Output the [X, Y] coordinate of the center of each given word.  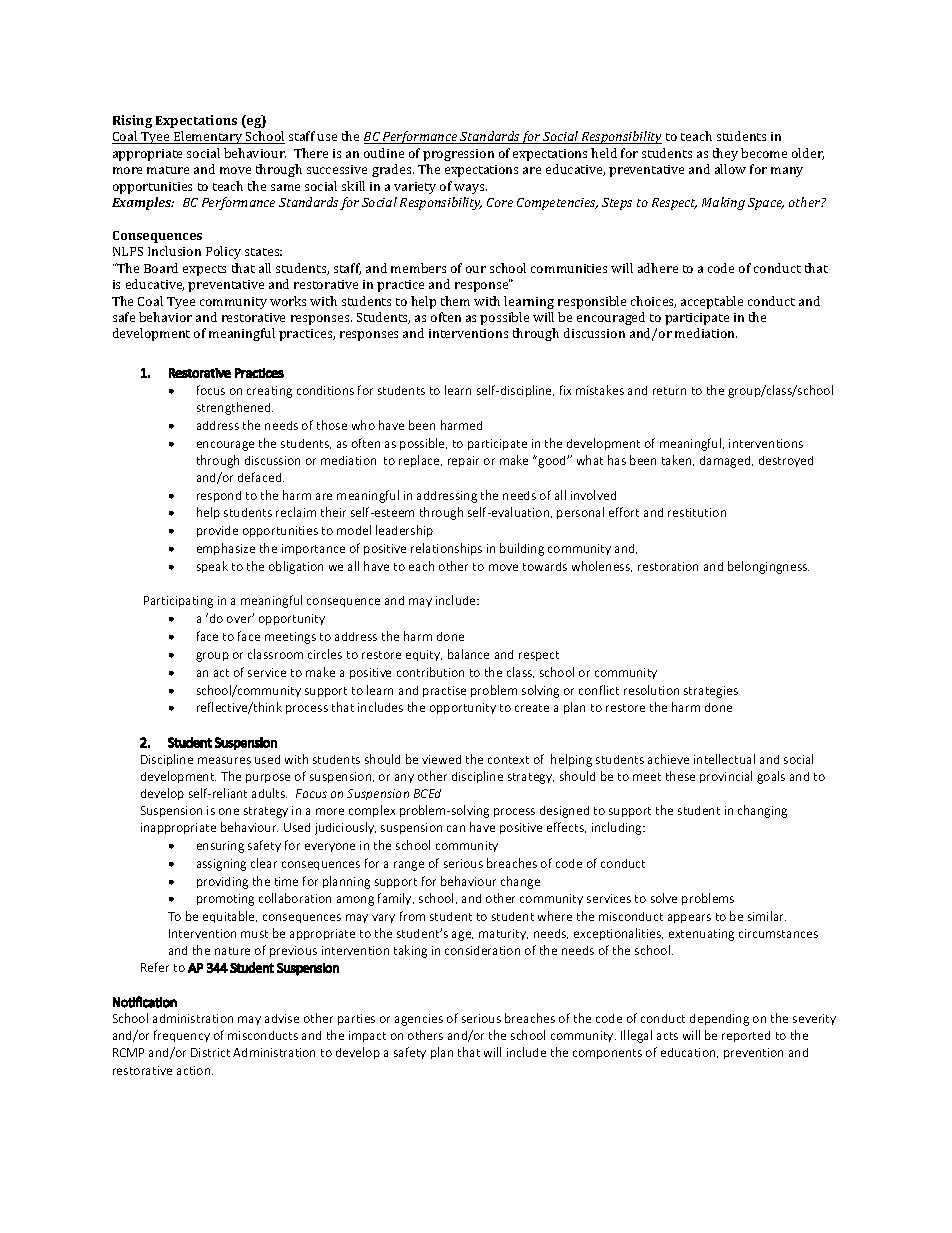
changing [762, 811]
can [456, 828]
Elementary [208, 137]
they [725, 154]
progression [458, 155]
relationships [446, 549]
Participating [178, 602]
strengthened [235, 408]
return [669, 391]
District [210, 1052]
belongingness [768, 567]
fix [565, 390]
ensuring [220, 847]
